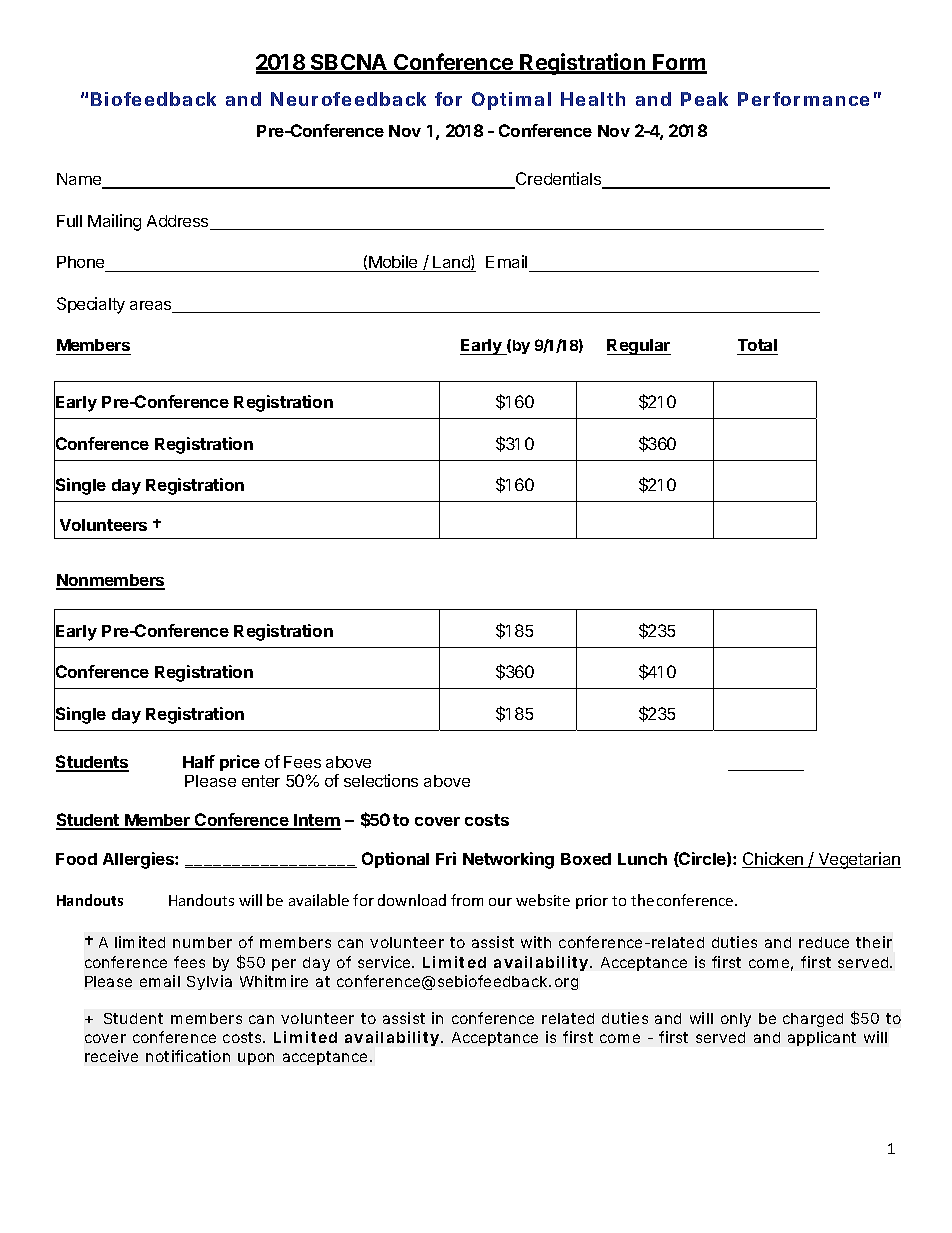 The image size is (952, 1233). Describe the element at coordinates (774, 860) in the screenshot. I see `Chicken` at that location.
